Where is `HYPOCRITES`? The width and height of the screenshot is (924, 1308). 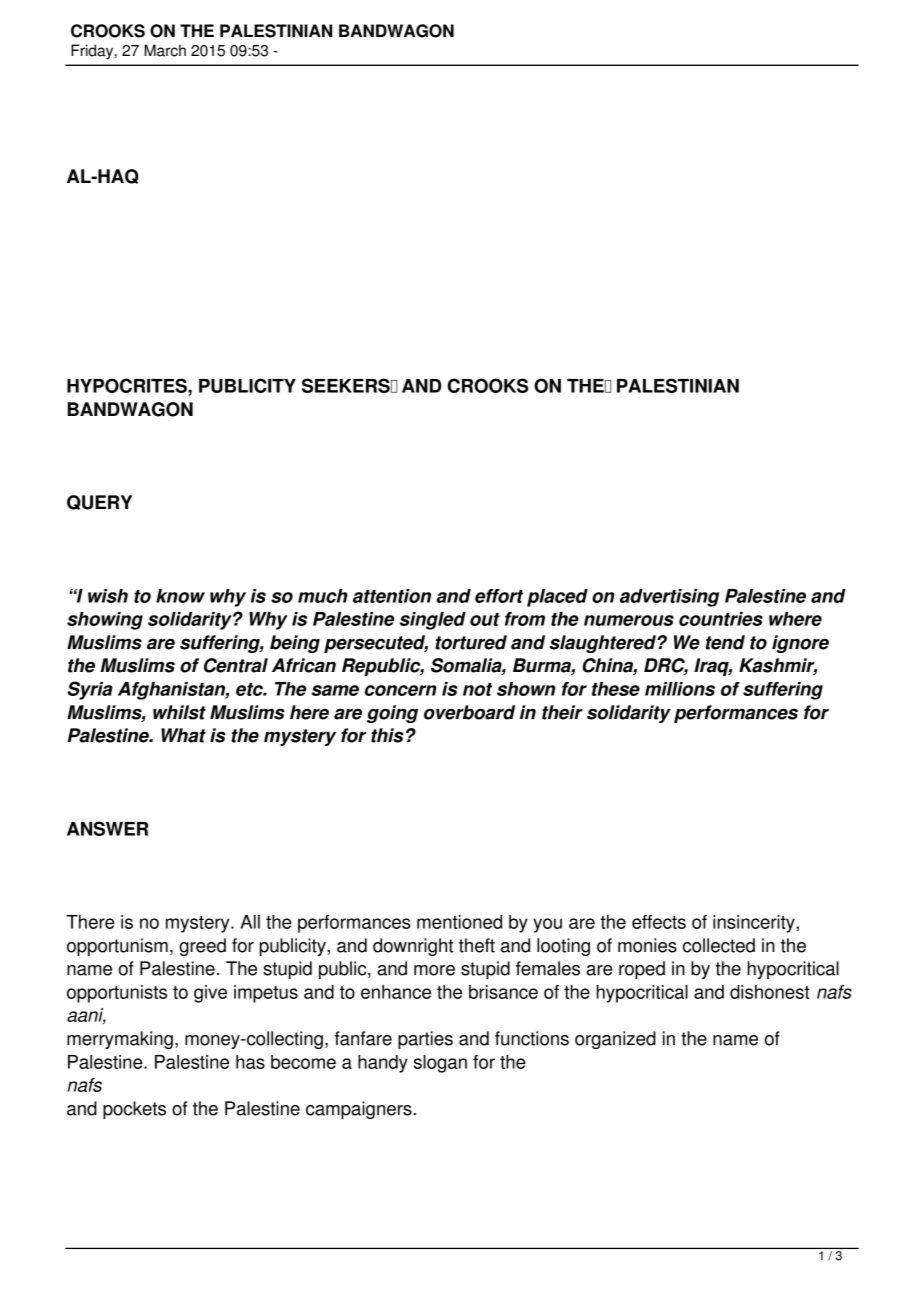 HYPOCRITES is located at coordinates (128, 385).
